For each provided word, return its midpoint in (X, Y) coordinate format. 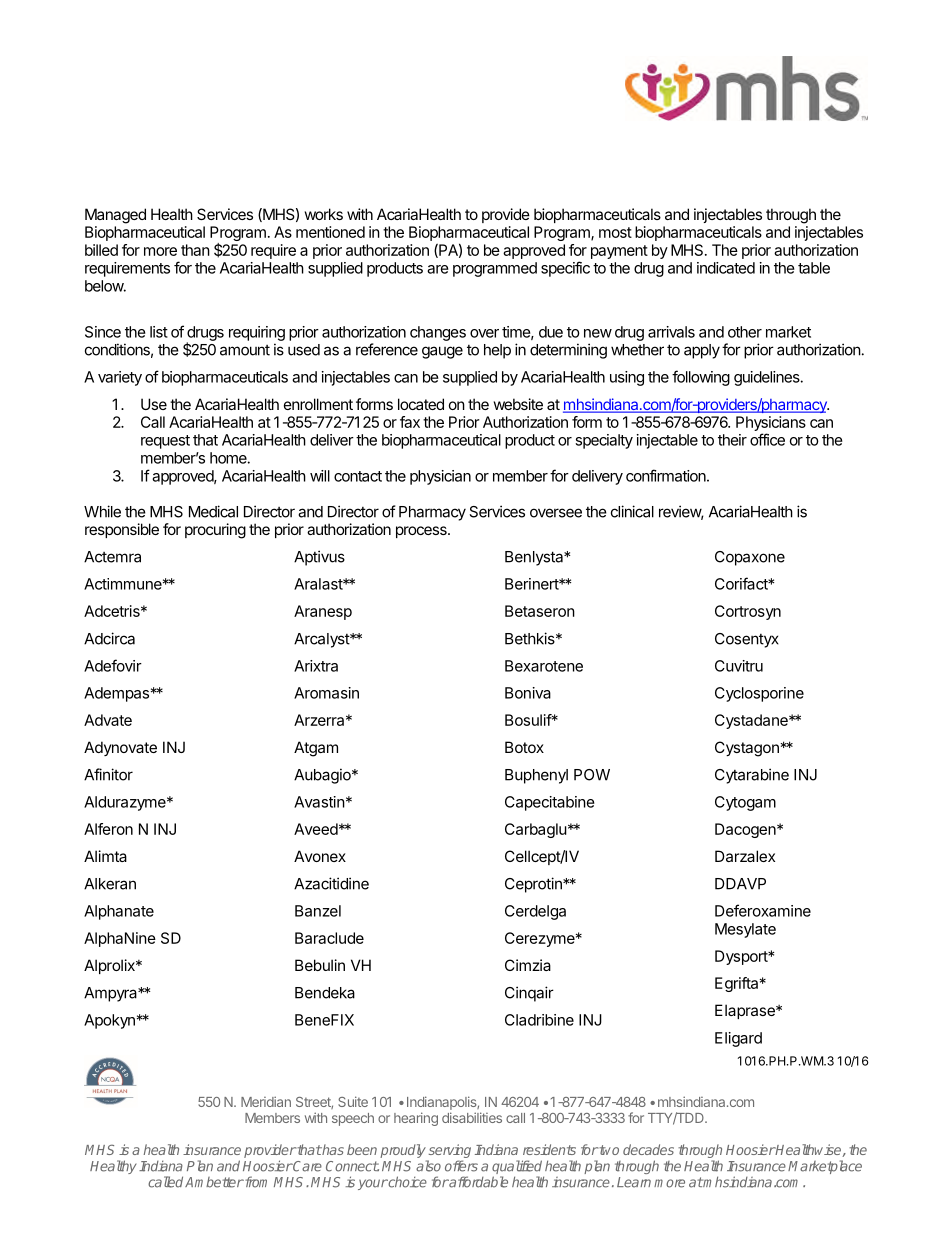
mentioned (330, 232)
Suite (353, 1101)
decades (648, 1149)
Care (307, 1166)
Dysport (742, 957)
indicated (726, 268)
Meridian (266, 1101)
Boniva (528, 693)
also (428, 1166)
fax (410, 422)
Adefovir (113, 665)
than (195, 250)
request (165, 442)
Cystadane (752, 721)
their (732, 440)
